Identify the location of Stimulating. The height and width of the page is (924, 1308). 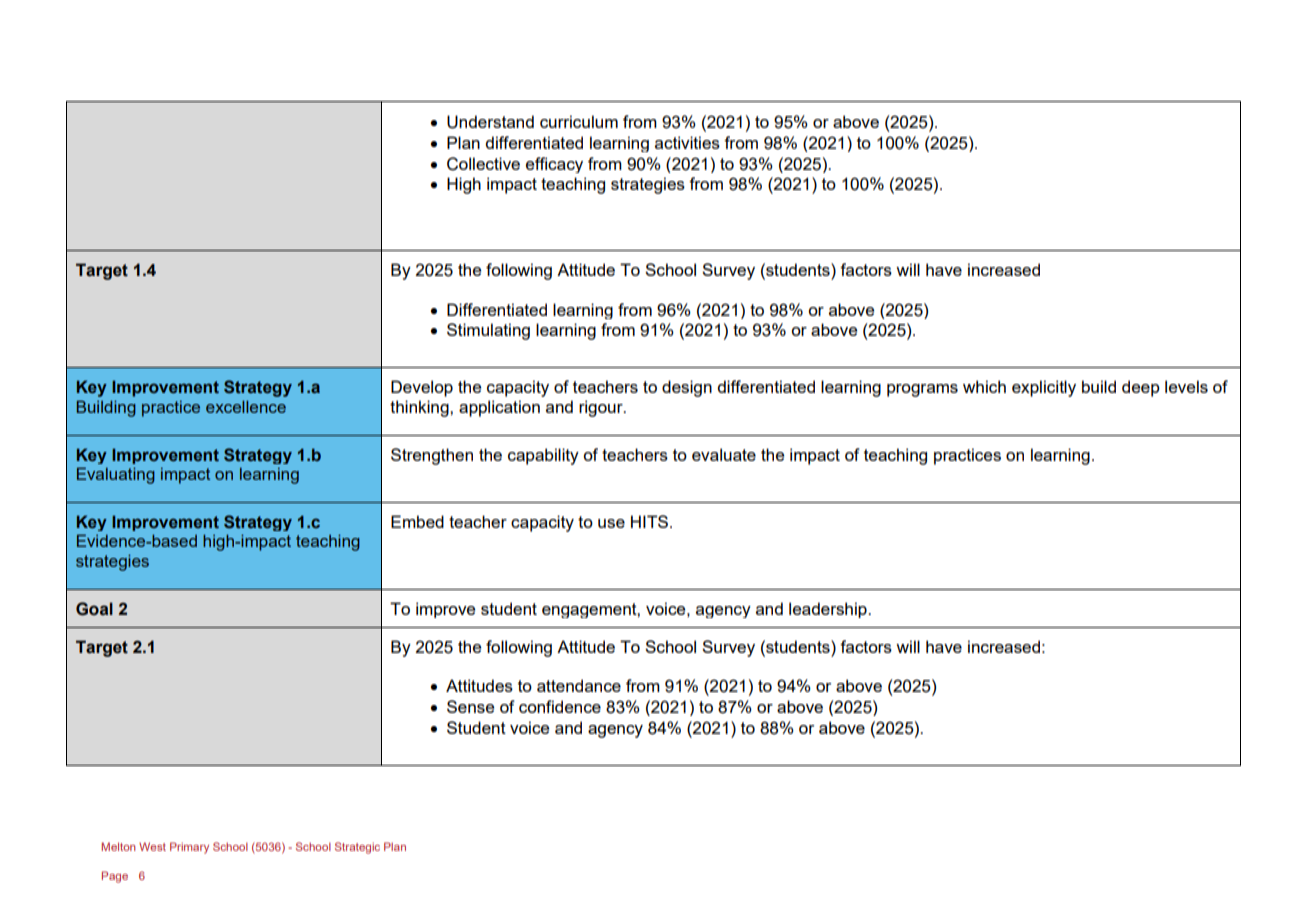
(488, 331).
